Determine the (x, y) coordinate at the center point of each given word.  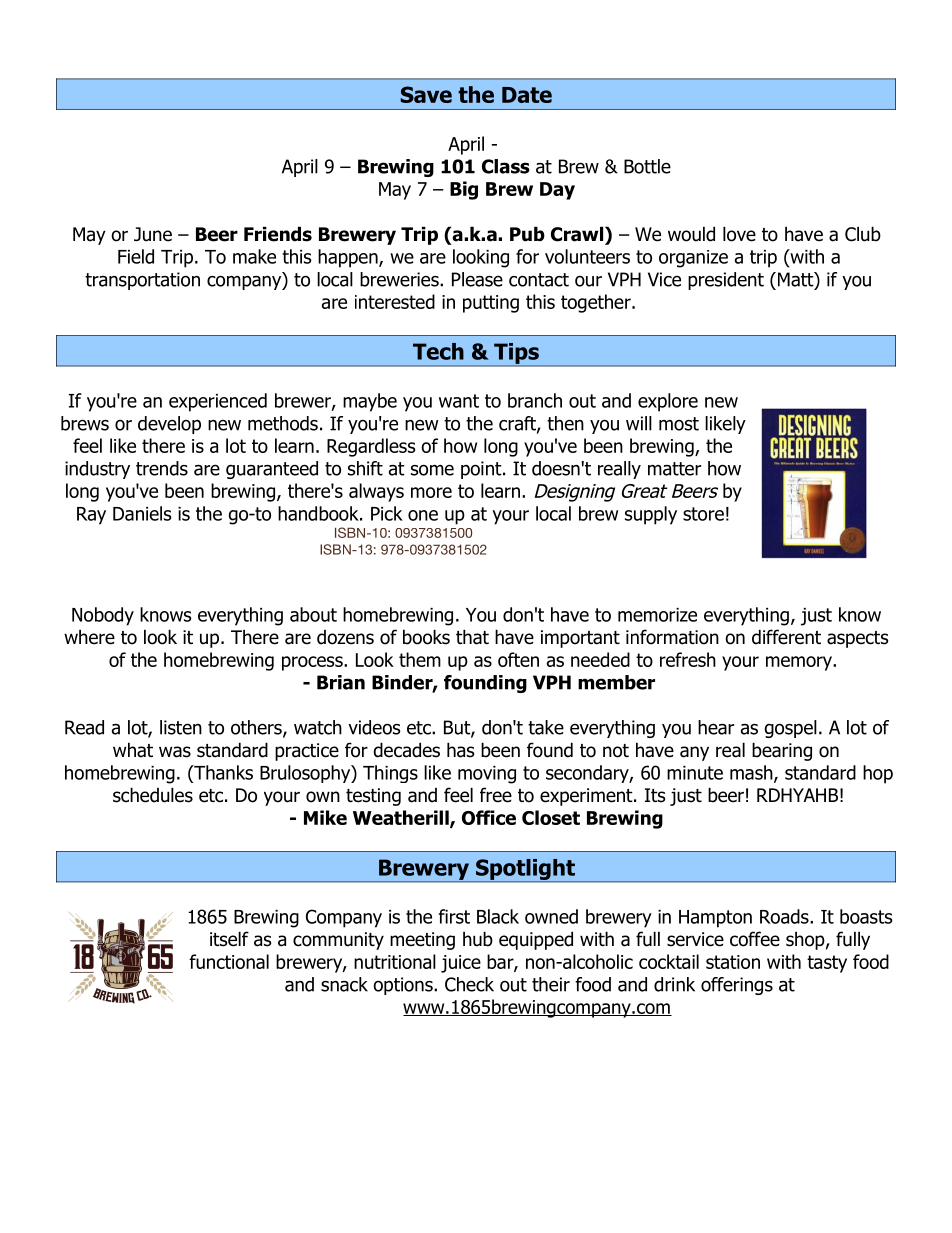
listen (181, 727)
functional (229, 961)
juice (461, 964)
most (679, 424)
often (518, 659)
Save (426, 94)
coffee (755, 939)
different (786, 637)
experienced (218, 402)
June (153, 234)
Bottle (647, 166)
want (459, 401)
